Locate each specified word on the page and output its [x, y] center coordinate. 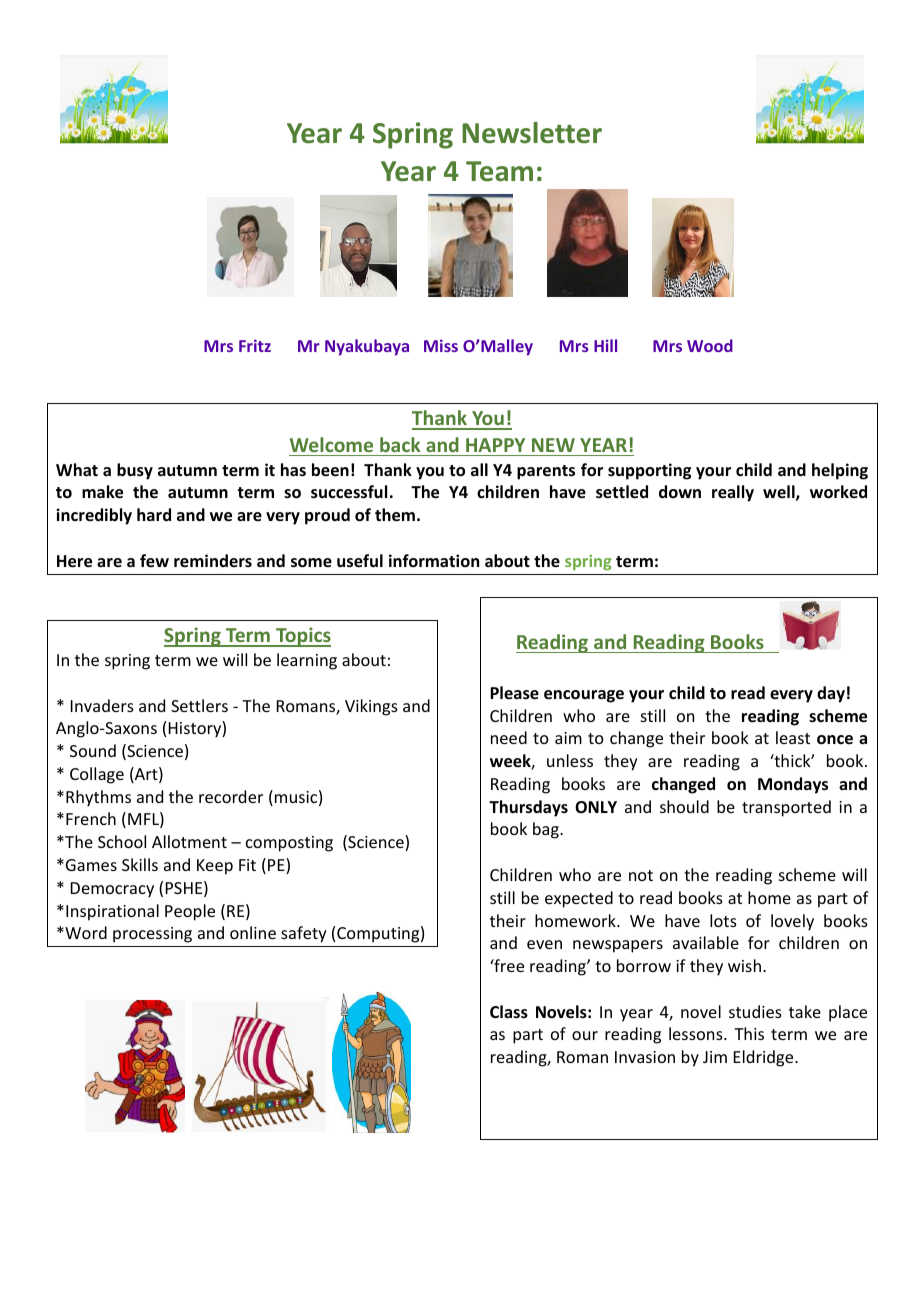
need [509, 737]
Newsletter [532, 133]
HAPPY [495, 445]
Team [499, 171]
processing [152, 935]
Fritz [255, 345]
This [749, 1033]
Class [509, 1012]
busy [135, 471]
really [733, 493]
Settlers [199, 705]
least [793, 737]
